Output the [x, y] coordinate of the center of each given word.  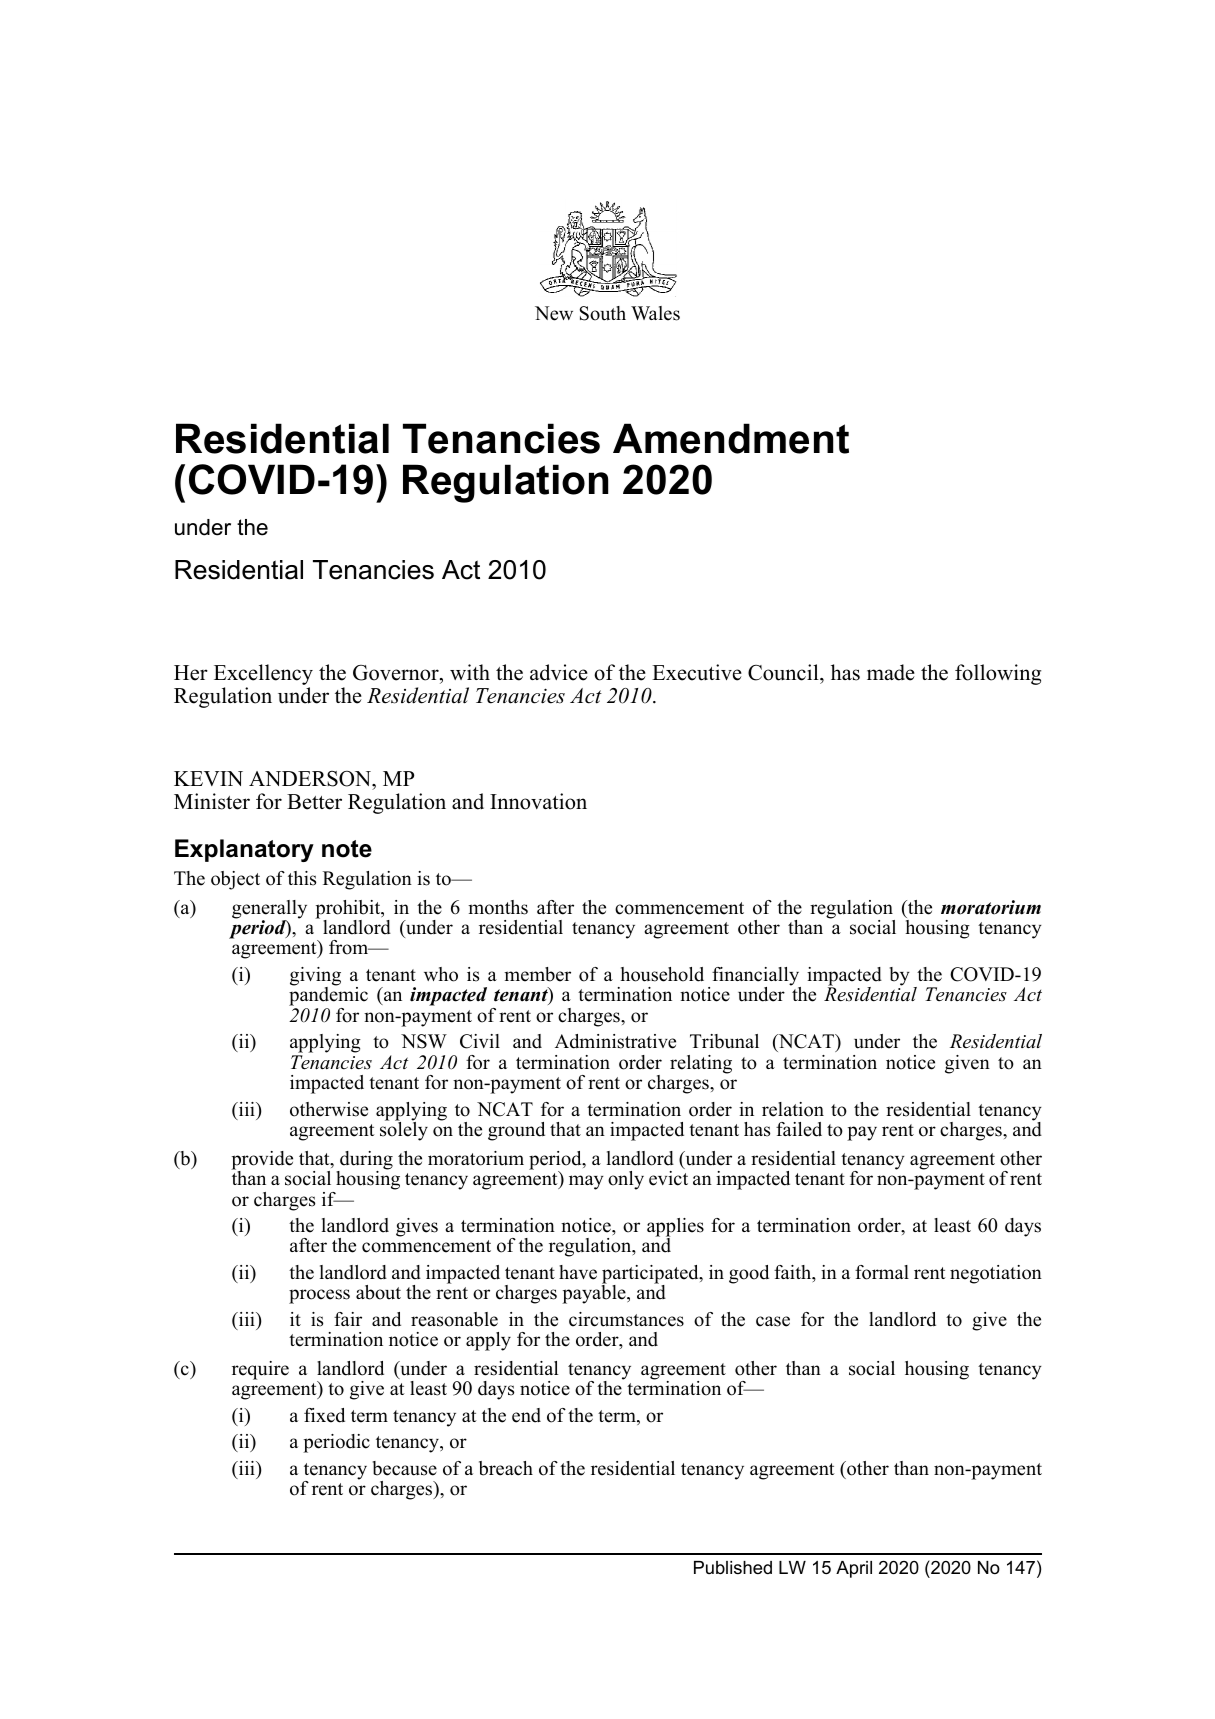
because [405, 1468]
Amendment [731, 438]
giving [315, 977]
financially [756, 977]
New [554, 313]
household [662, 974]
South [603, 313]
